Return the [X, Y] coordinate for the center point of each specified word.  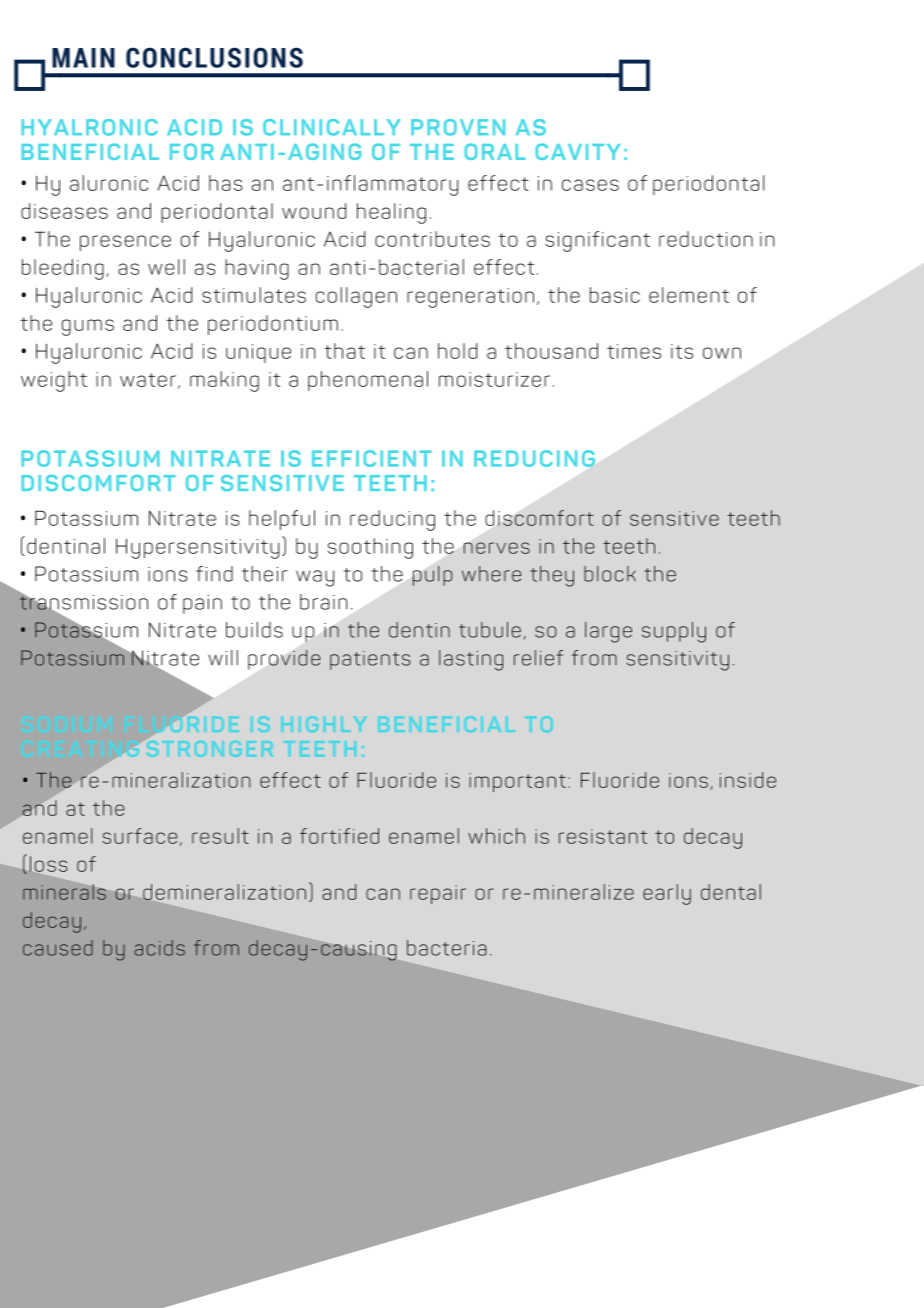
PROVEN [458, 127]
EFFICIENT [372, 458]
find [214, 574]
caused [58, 948]
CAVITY [578, 151]
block [610, 574]
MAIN [83, 58]
